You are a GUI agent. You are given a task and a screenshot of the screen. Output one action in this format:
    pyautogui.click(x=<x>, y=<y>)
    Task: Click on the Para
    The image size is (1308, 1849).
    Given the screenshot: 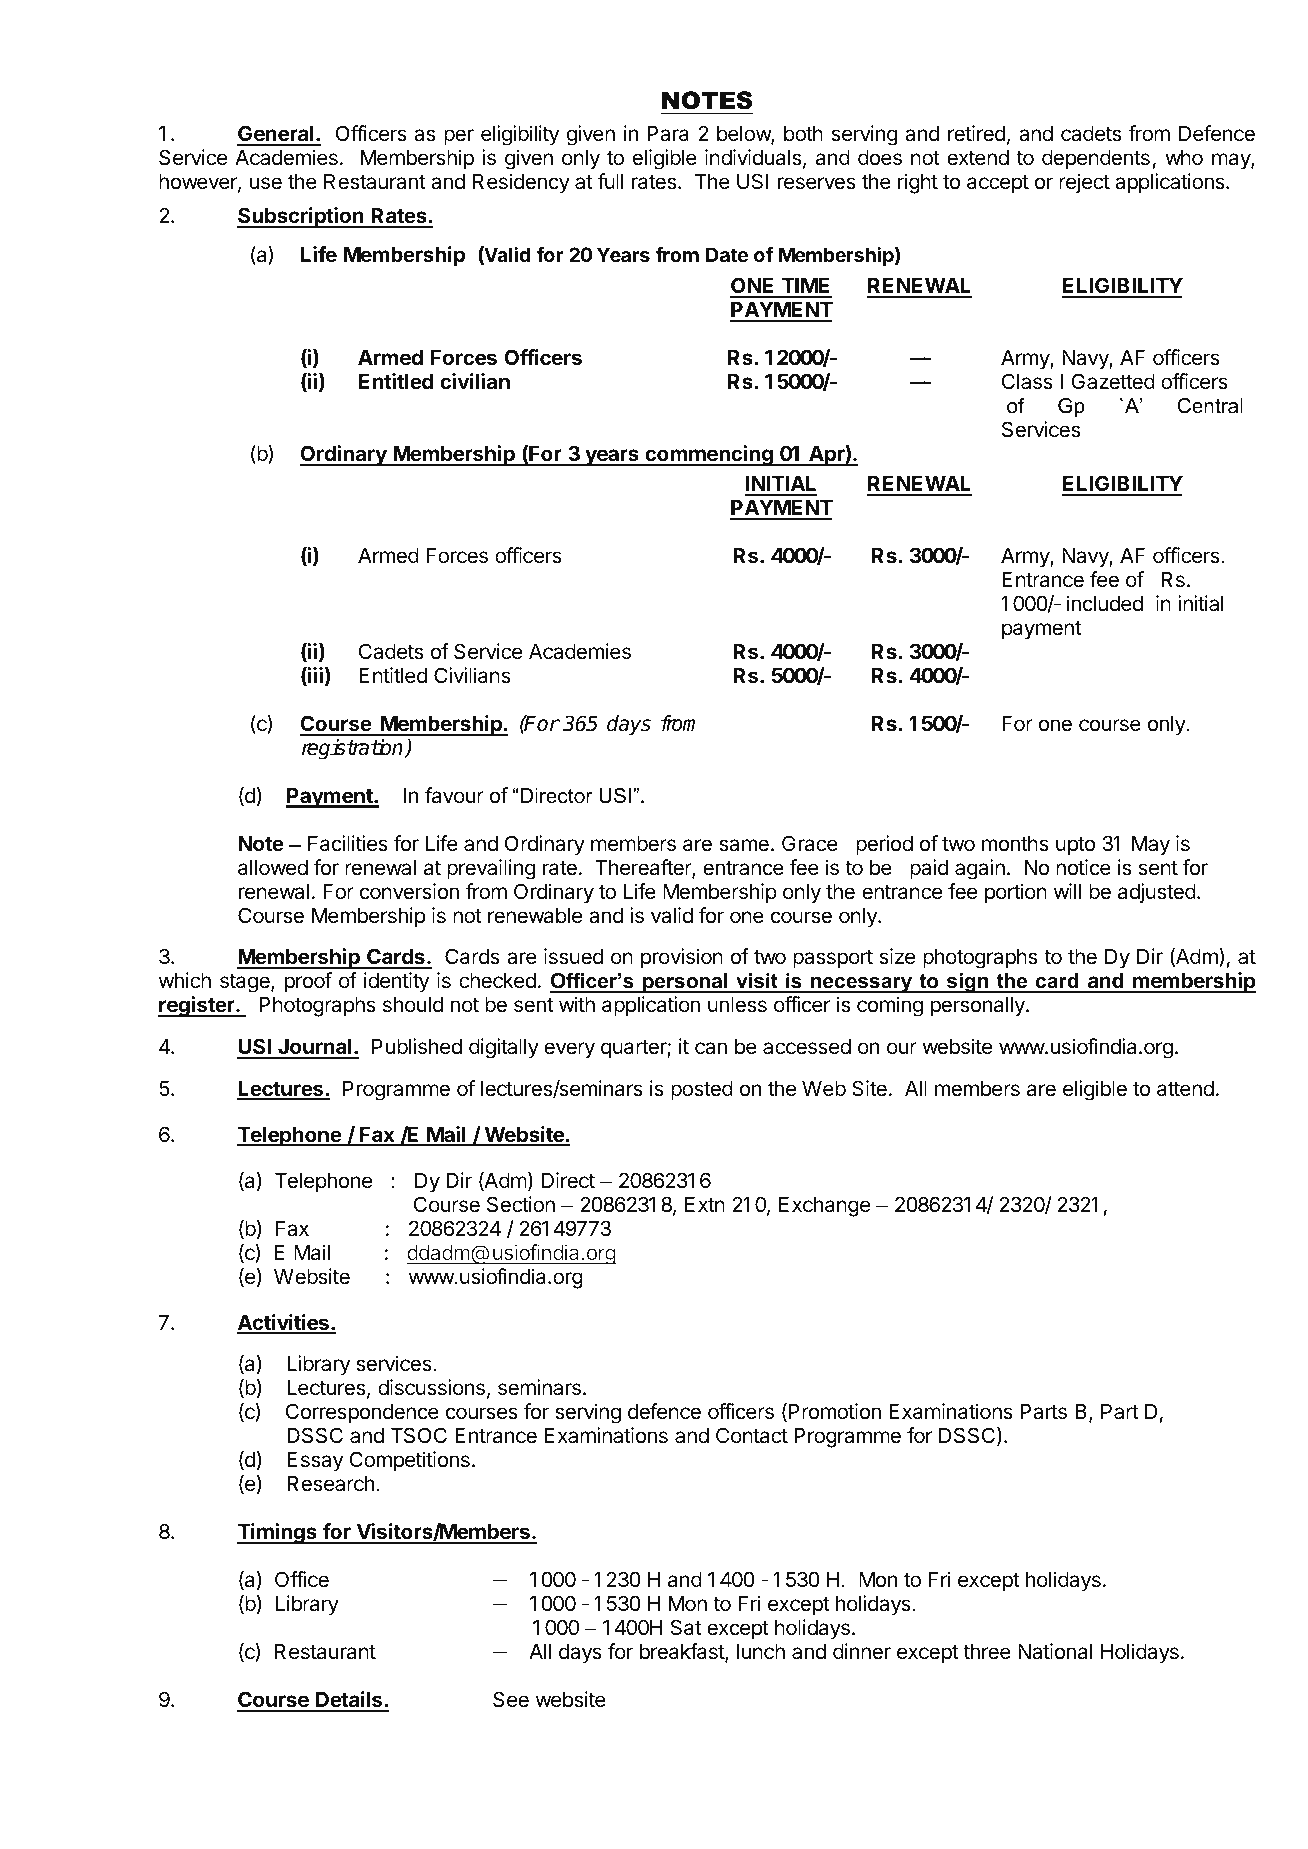 What is the action you would take?
    pyautogui.click(x=668, y=134)
